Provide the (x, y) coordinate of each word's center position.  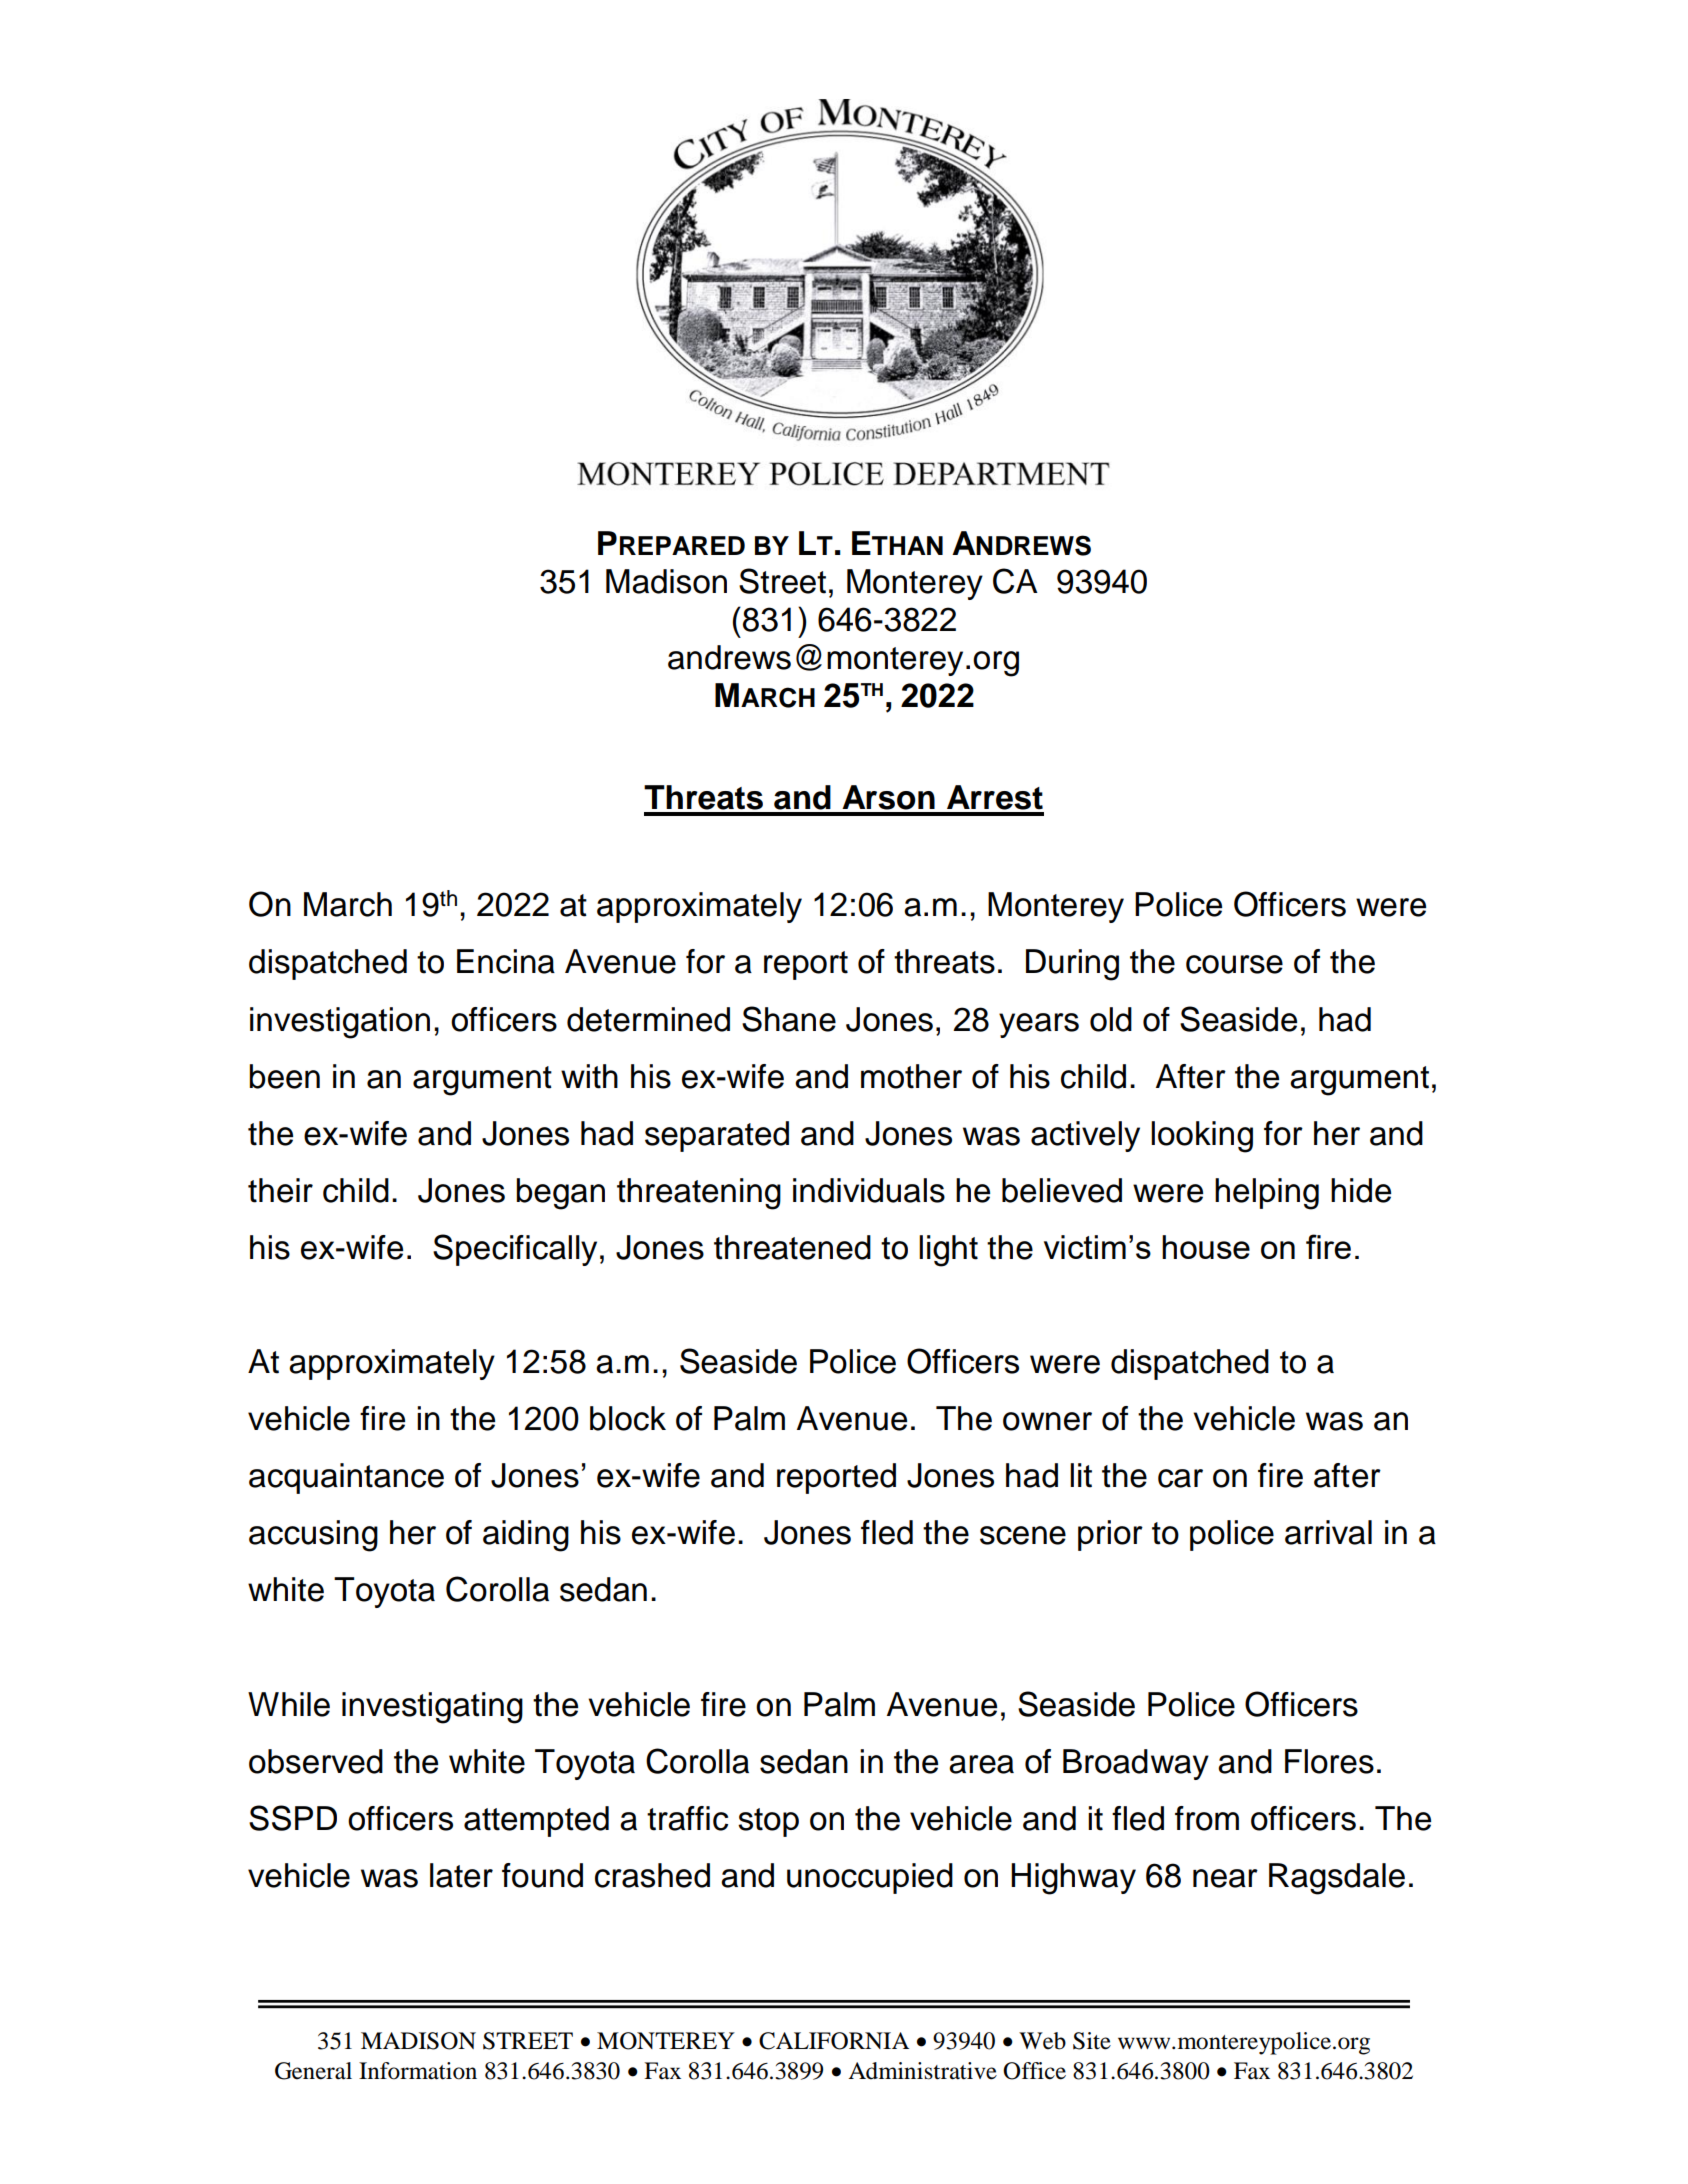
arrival (1328, 1532)
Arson (888, 797)
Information (418, 2071)
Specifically (515, 1250)
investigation (340, 1023)
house (1206, 1247)
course (1234, 964)
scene (1023, 1535)
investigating (432, 1708)
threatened (792, 1247)
